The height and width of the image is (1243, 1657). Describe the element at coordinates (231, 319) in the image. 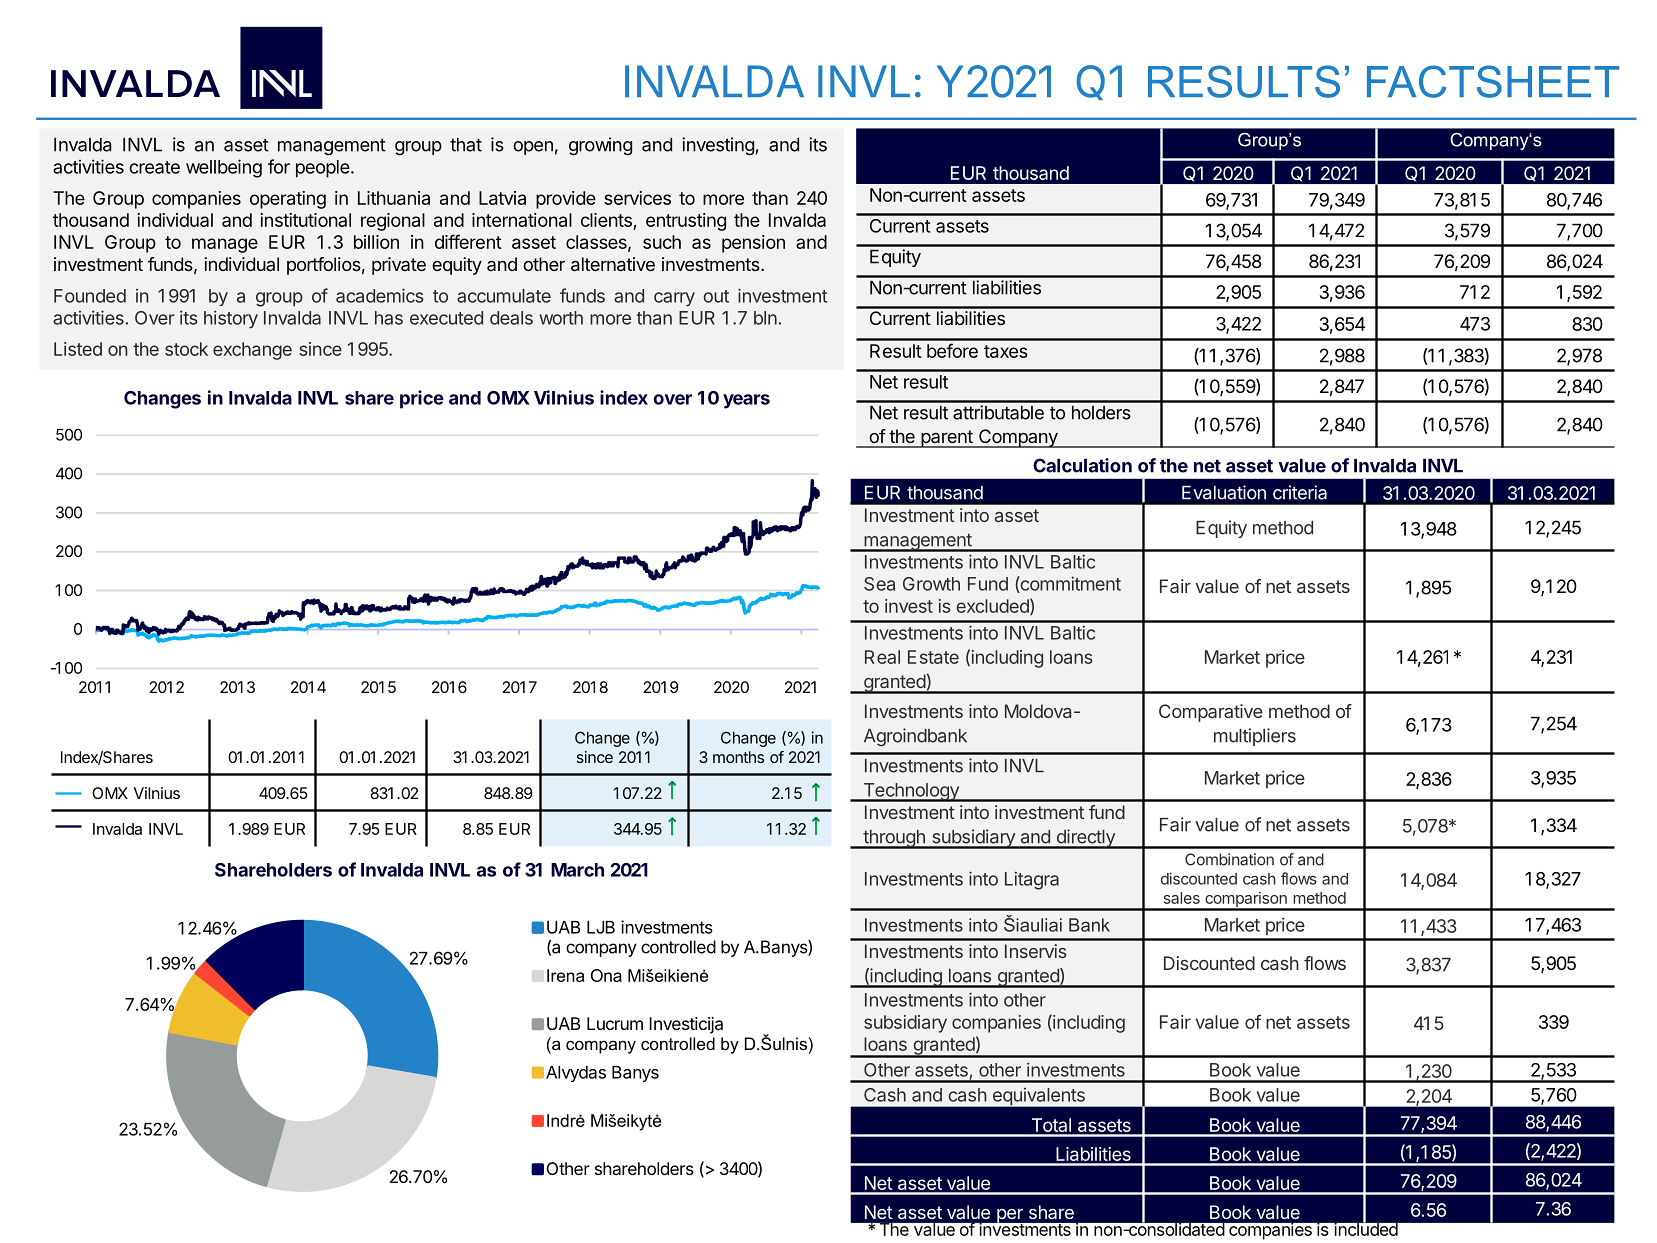

I see `history` at that location.
